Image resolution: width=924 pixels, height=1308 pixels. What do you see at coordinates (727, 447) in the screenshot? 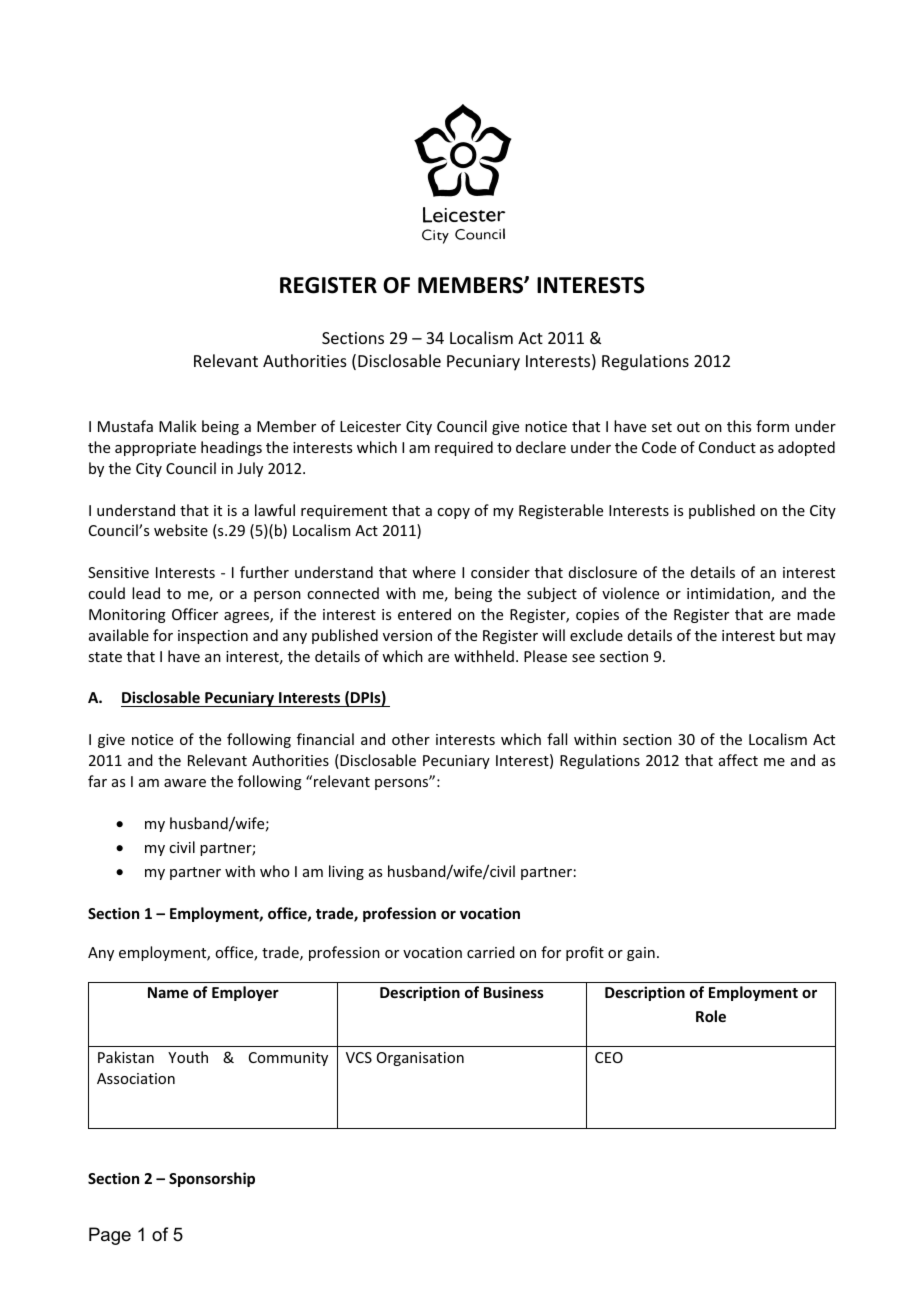
I see `Conduct` at bounding box center [727, 447].
